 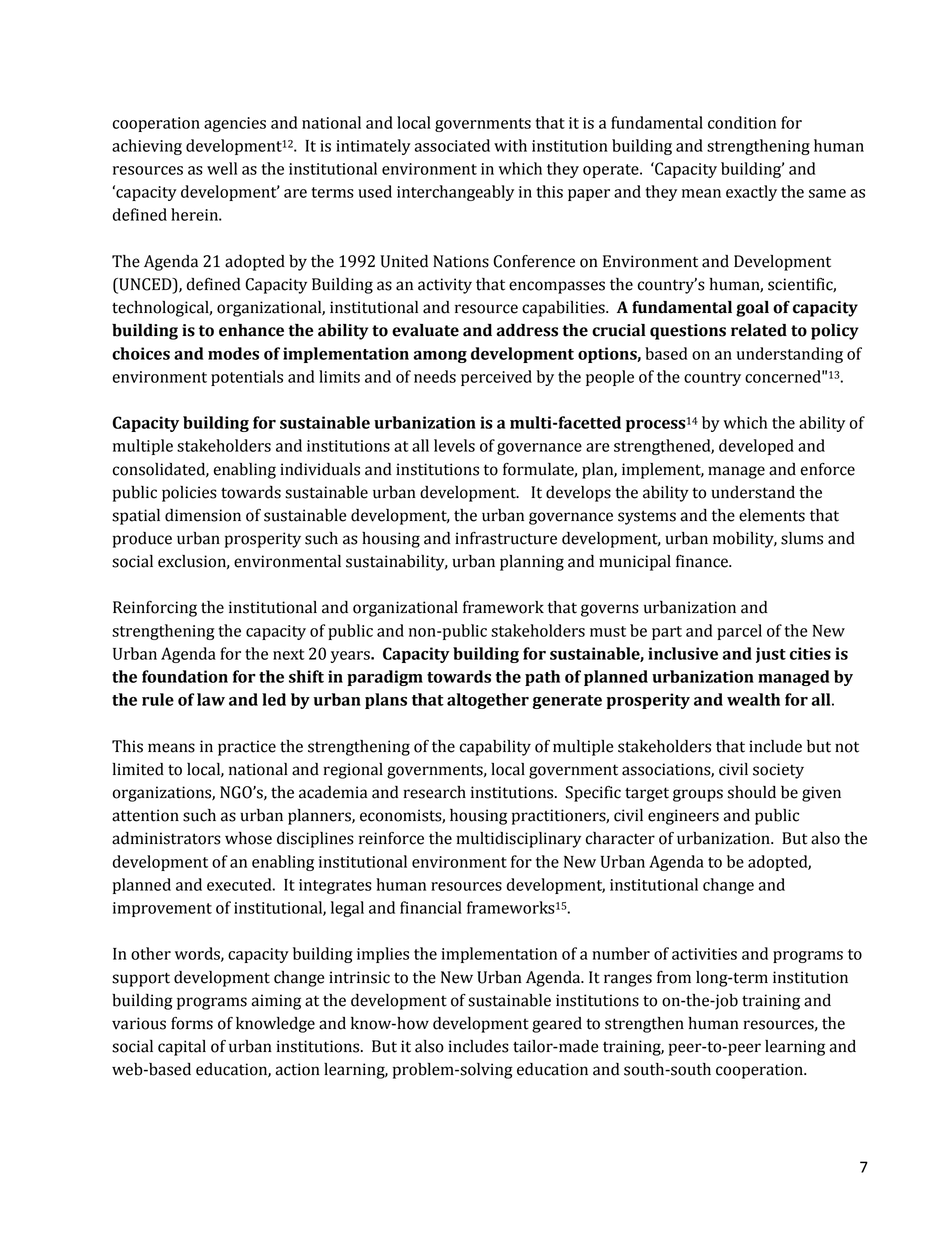 I want to click on whose, so click(x=248, y=838).
